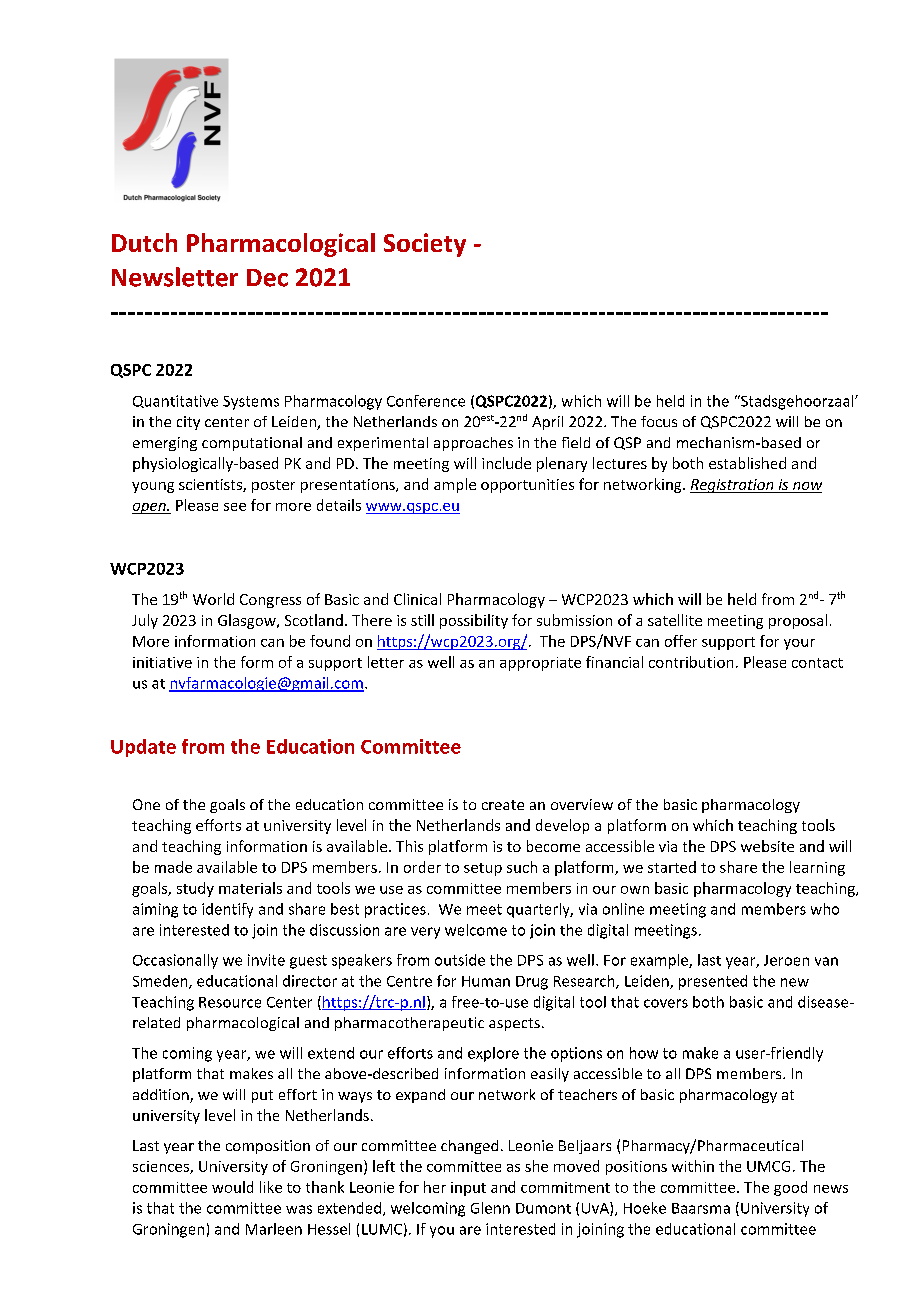 The height and width of the screenshot is (1308, 924). I want to click on good, so click(790, 1188).
